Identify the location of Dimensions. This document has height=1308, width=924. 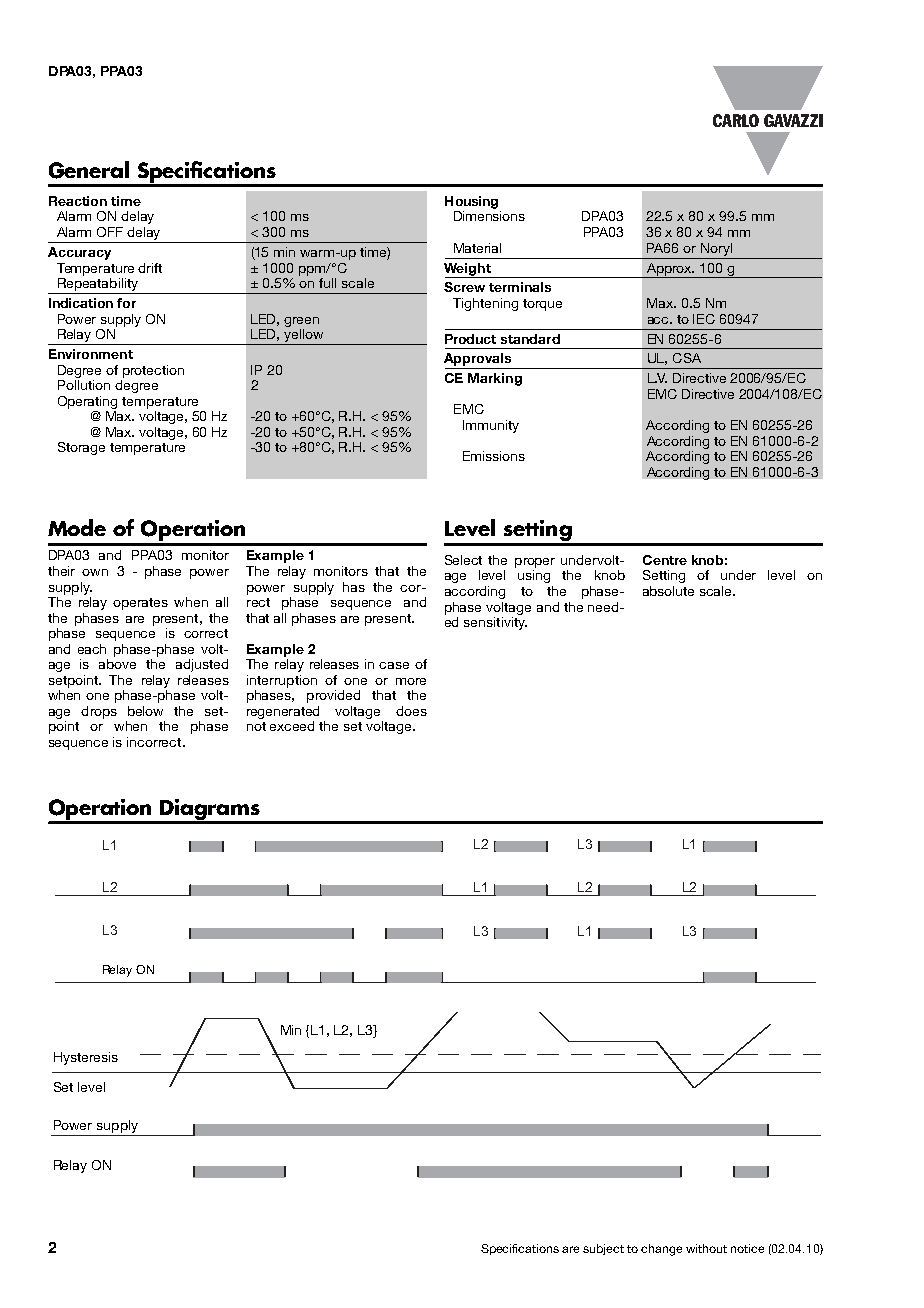
(489, 216).
